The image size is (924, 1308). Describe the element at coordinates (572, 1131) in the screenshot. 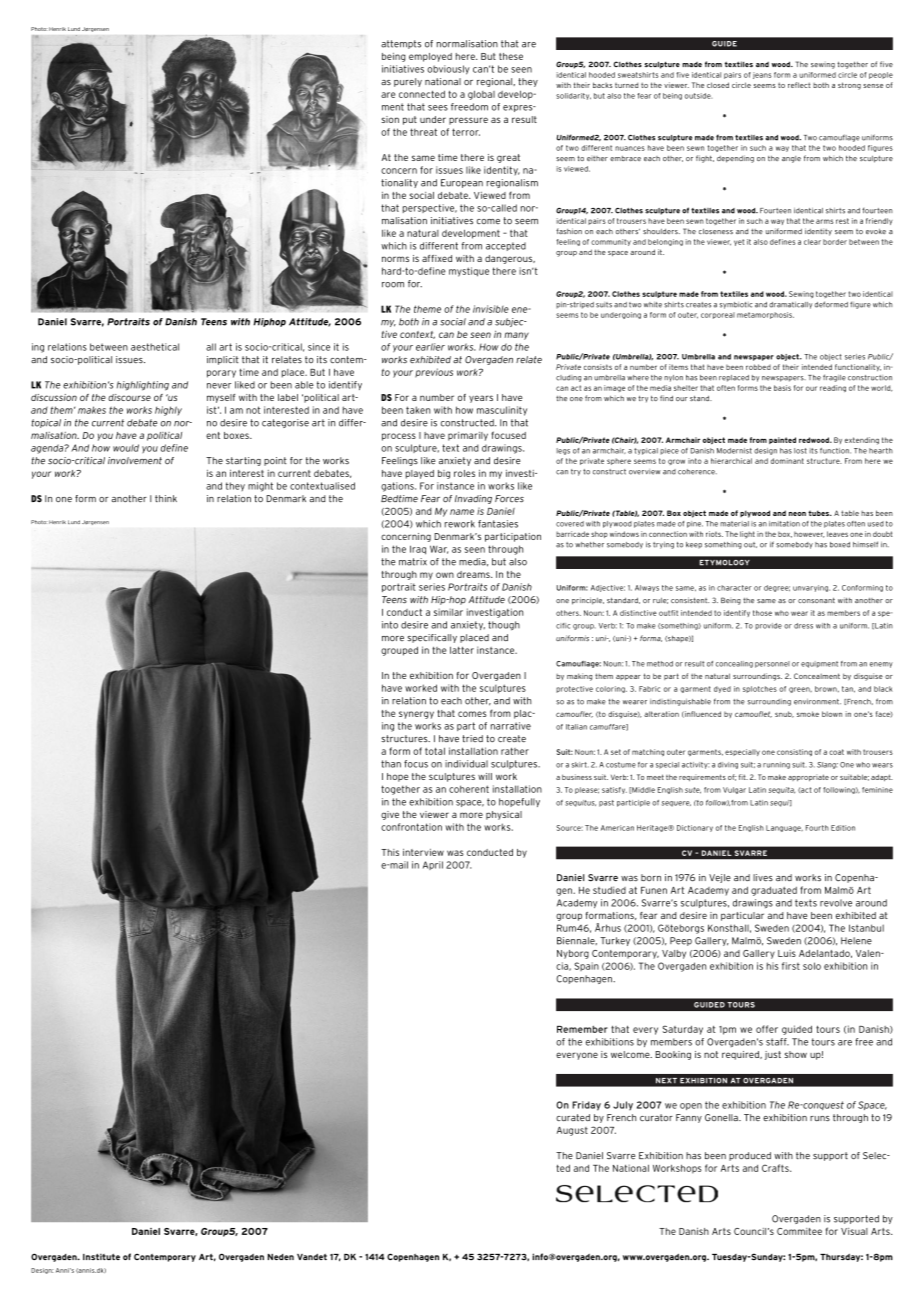

I see `August` at that location.
